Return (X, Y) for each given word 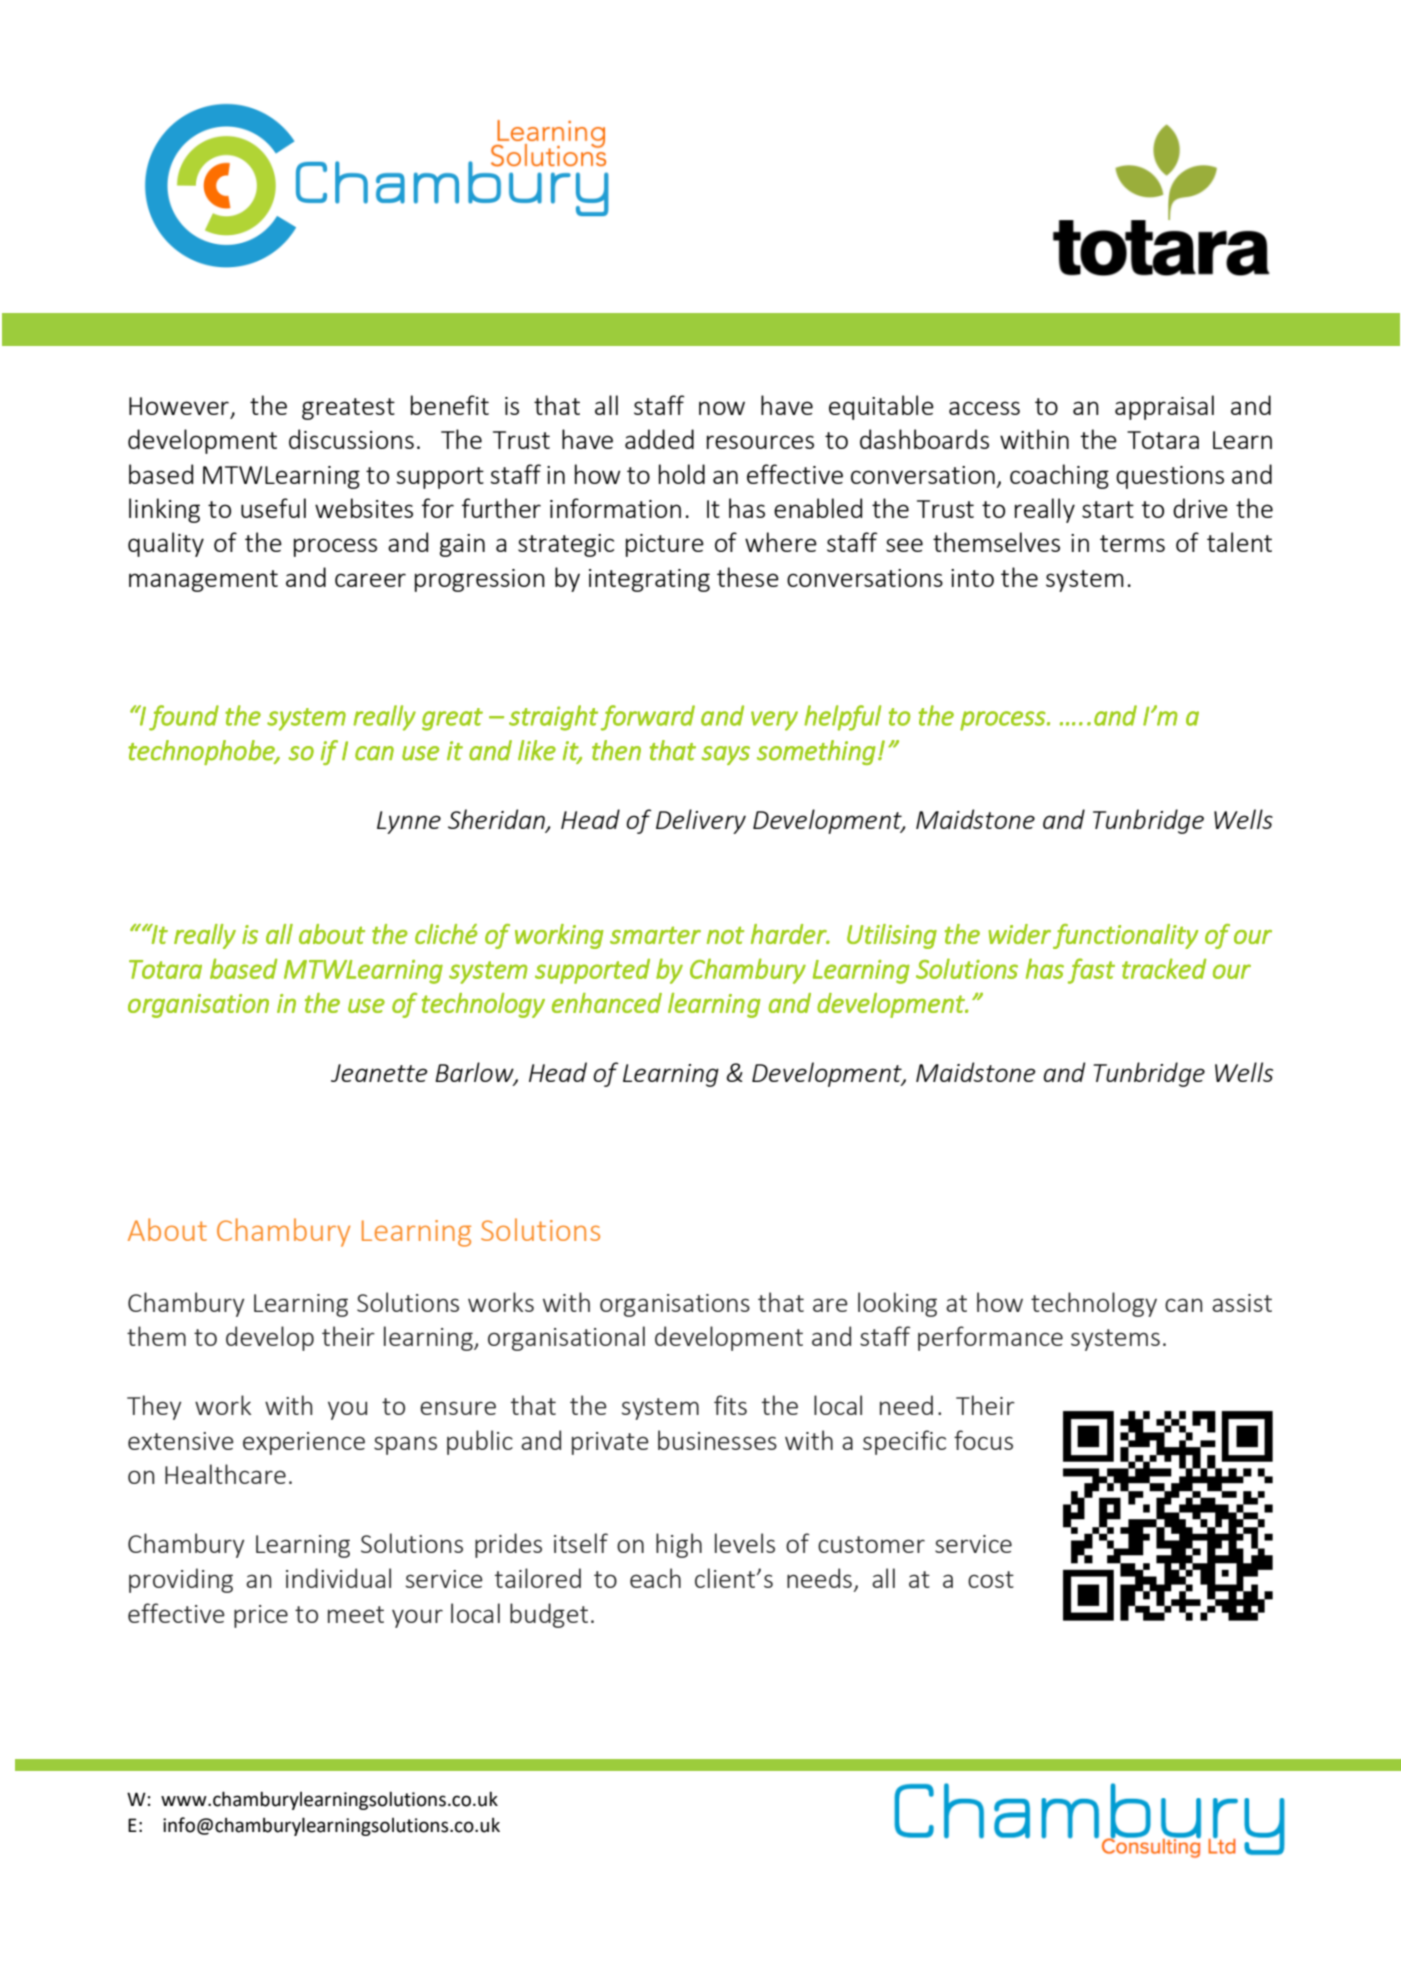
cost (991, 1579)
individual (338, 1578)
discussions (351, 439)
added (659, 439)
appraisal (1164, 407)
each (655, 1578)
